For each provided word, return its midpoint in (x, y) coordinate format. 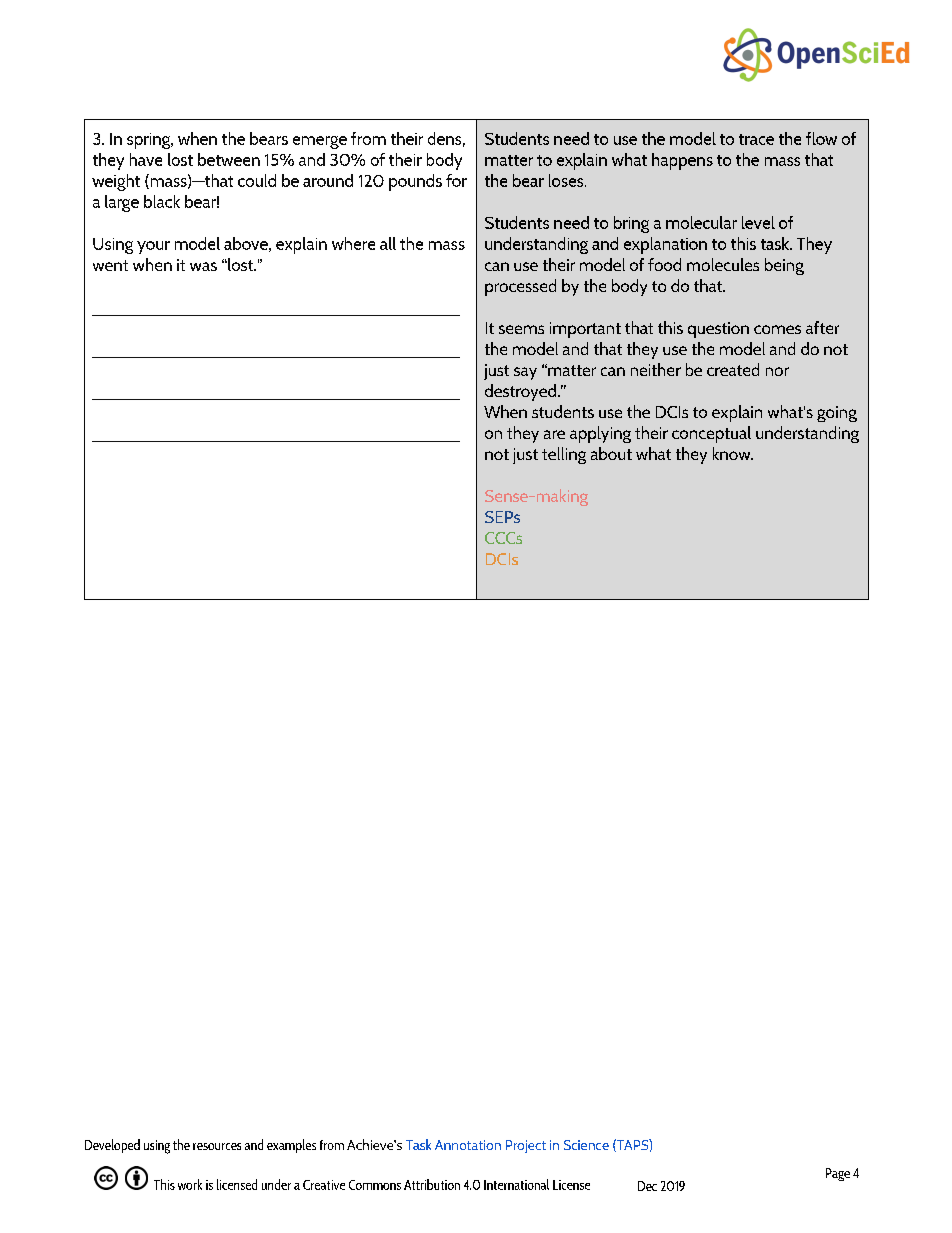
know (733, 453)
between (229, 159)
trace (756, 139)
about (611, 453)
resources (217, 1146)
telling (564, 455)
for (456, 180)
